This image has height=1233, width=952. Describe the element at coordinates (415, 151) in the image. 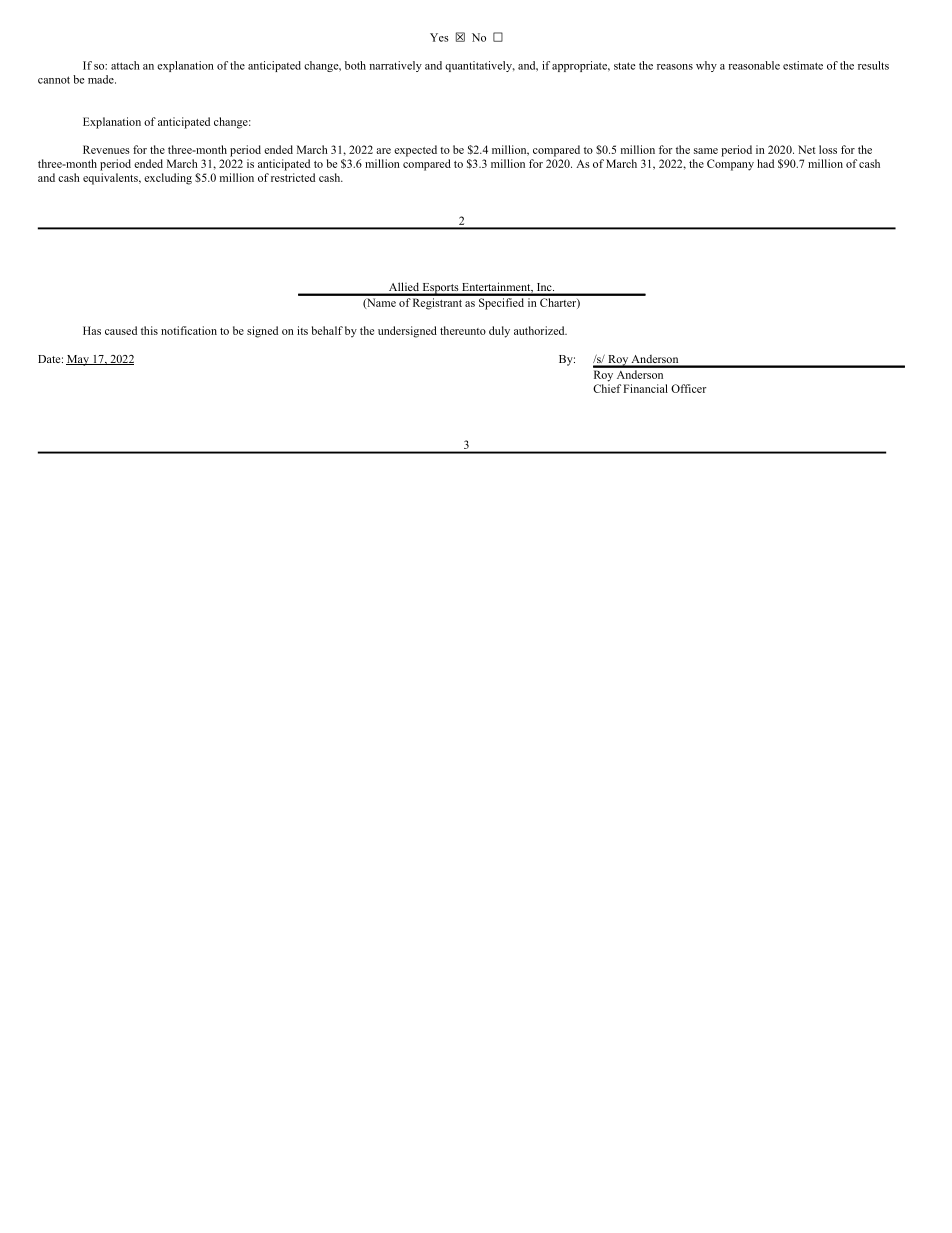

I see `expected` at that location.
